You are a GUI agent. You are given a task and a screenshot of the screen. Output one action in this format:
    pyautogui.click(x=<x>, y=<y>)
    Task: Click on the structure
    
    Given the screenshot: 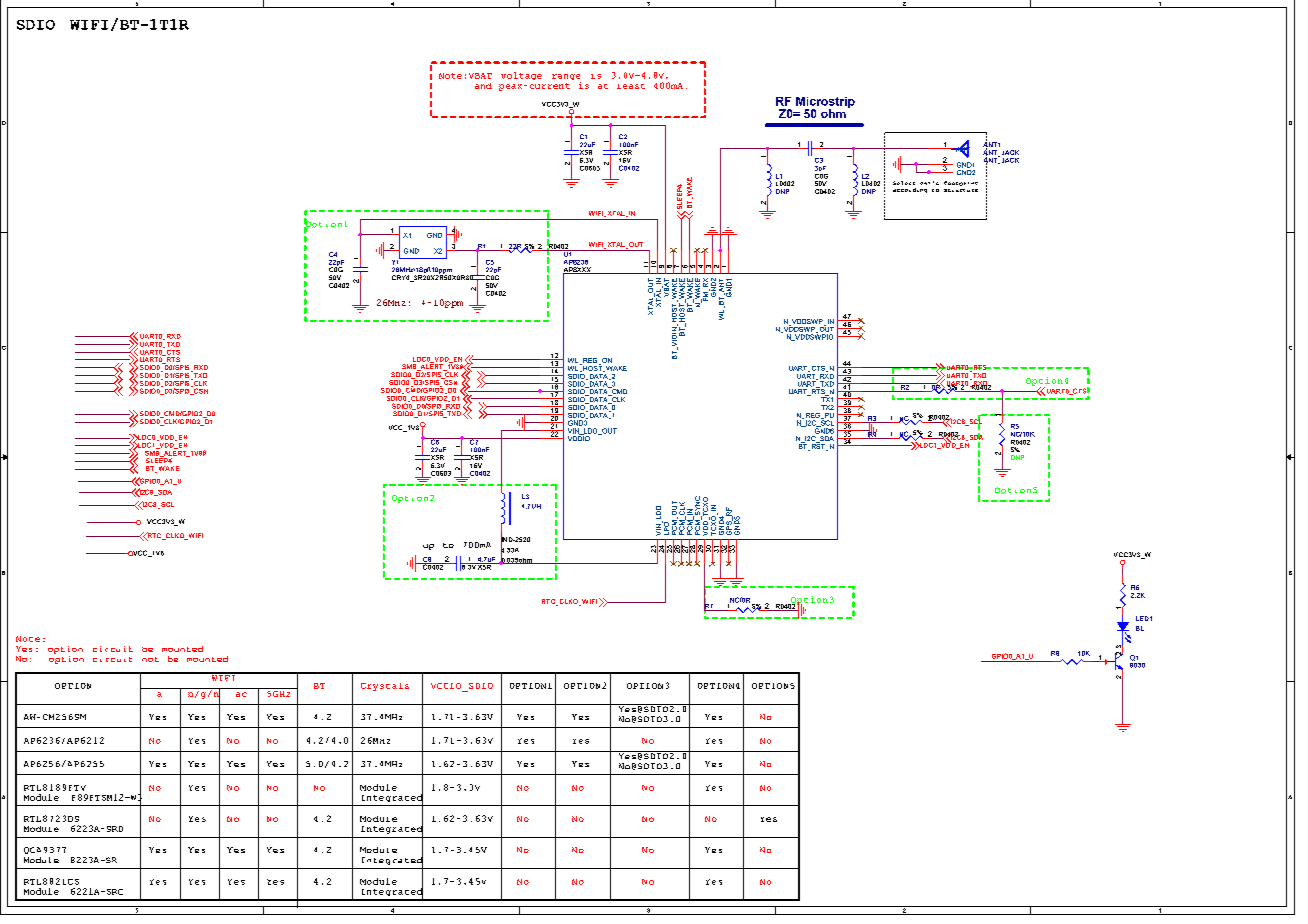 What is the action you would take?
    pyautogui.click(x=961, y=190)
